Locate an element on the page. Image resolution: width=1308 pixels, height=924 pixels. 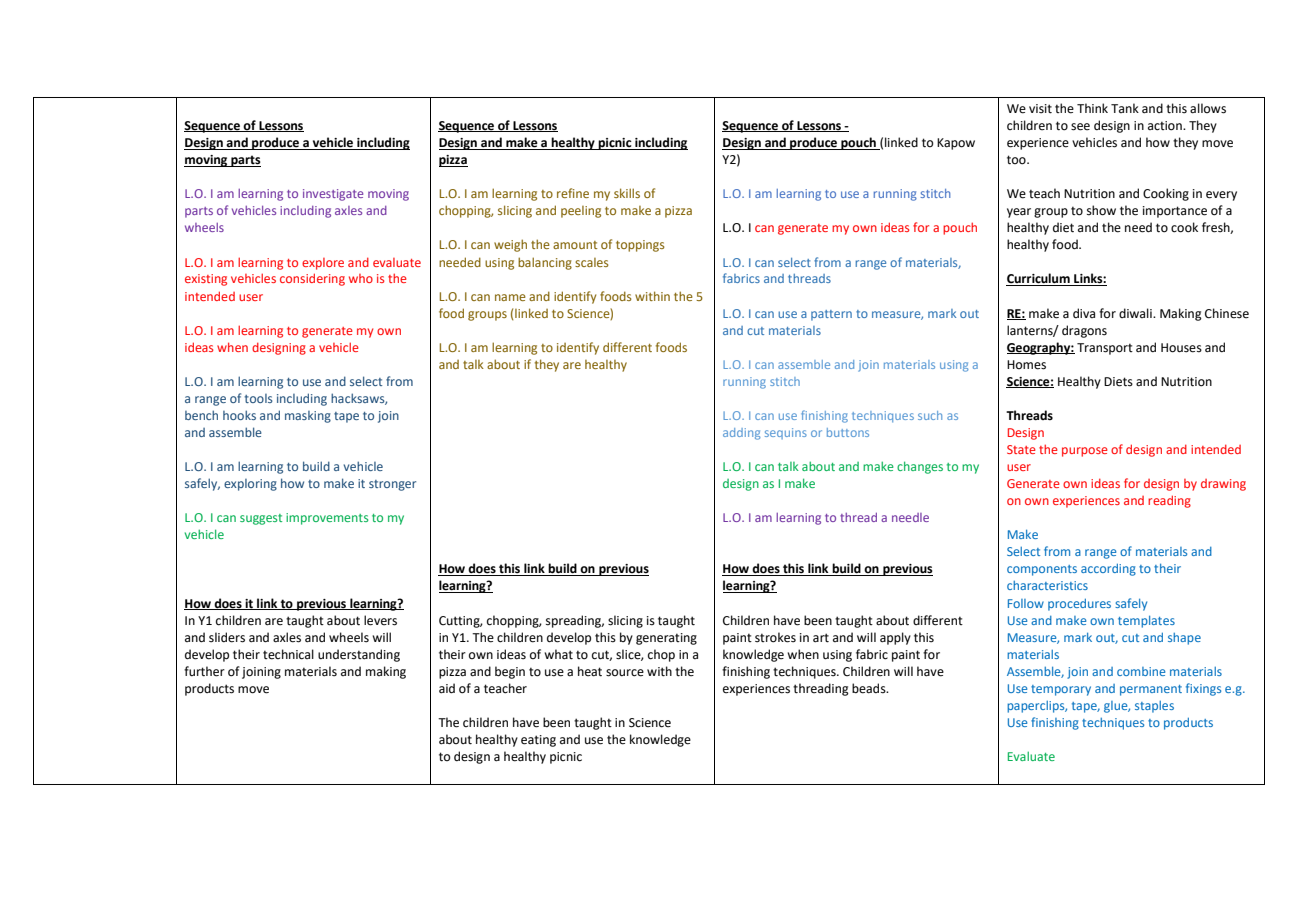
toppings is located at coordinates (640, 246).
